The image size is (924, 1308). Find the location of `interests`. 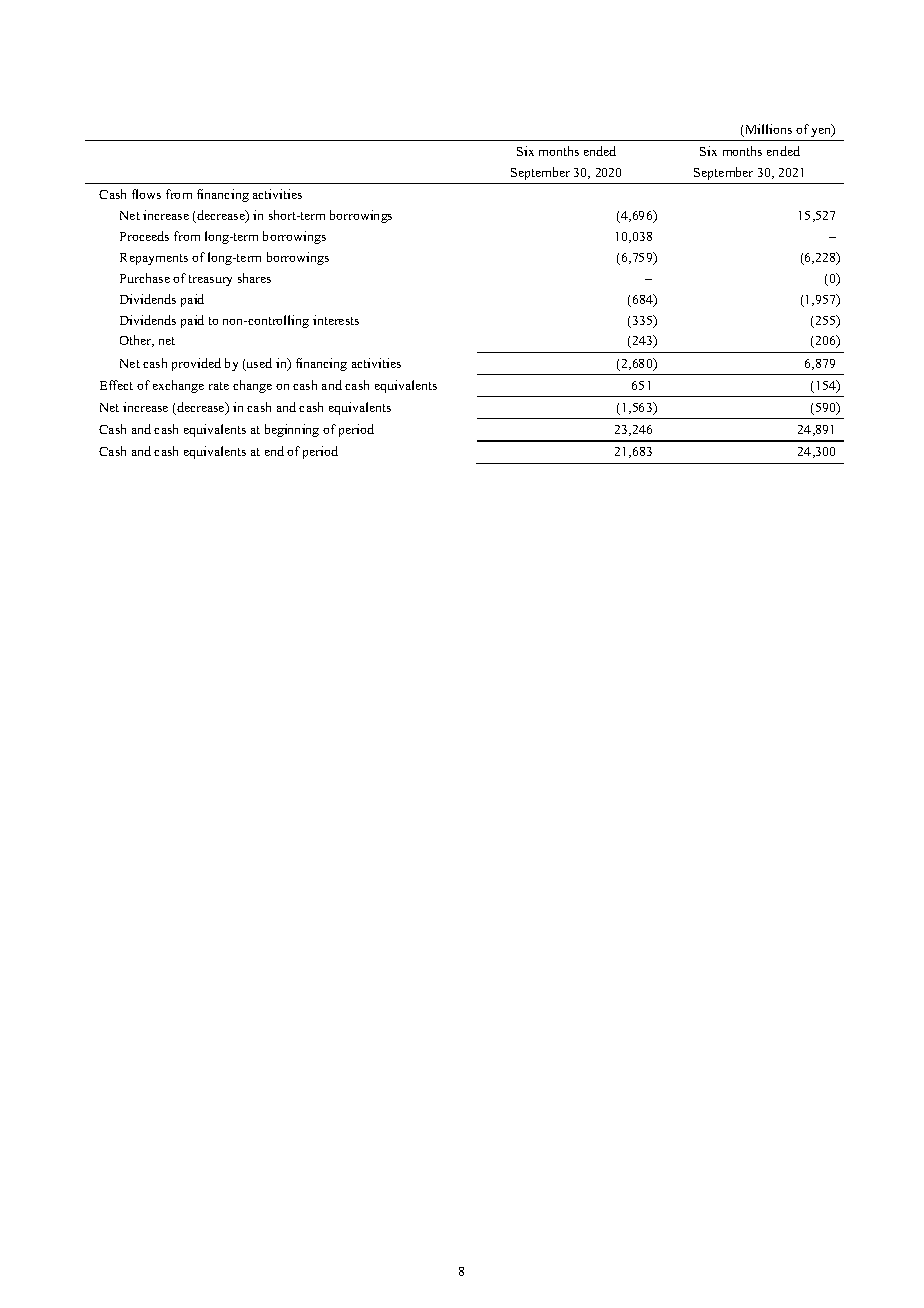

interests is located at coordinates (336, 320).
